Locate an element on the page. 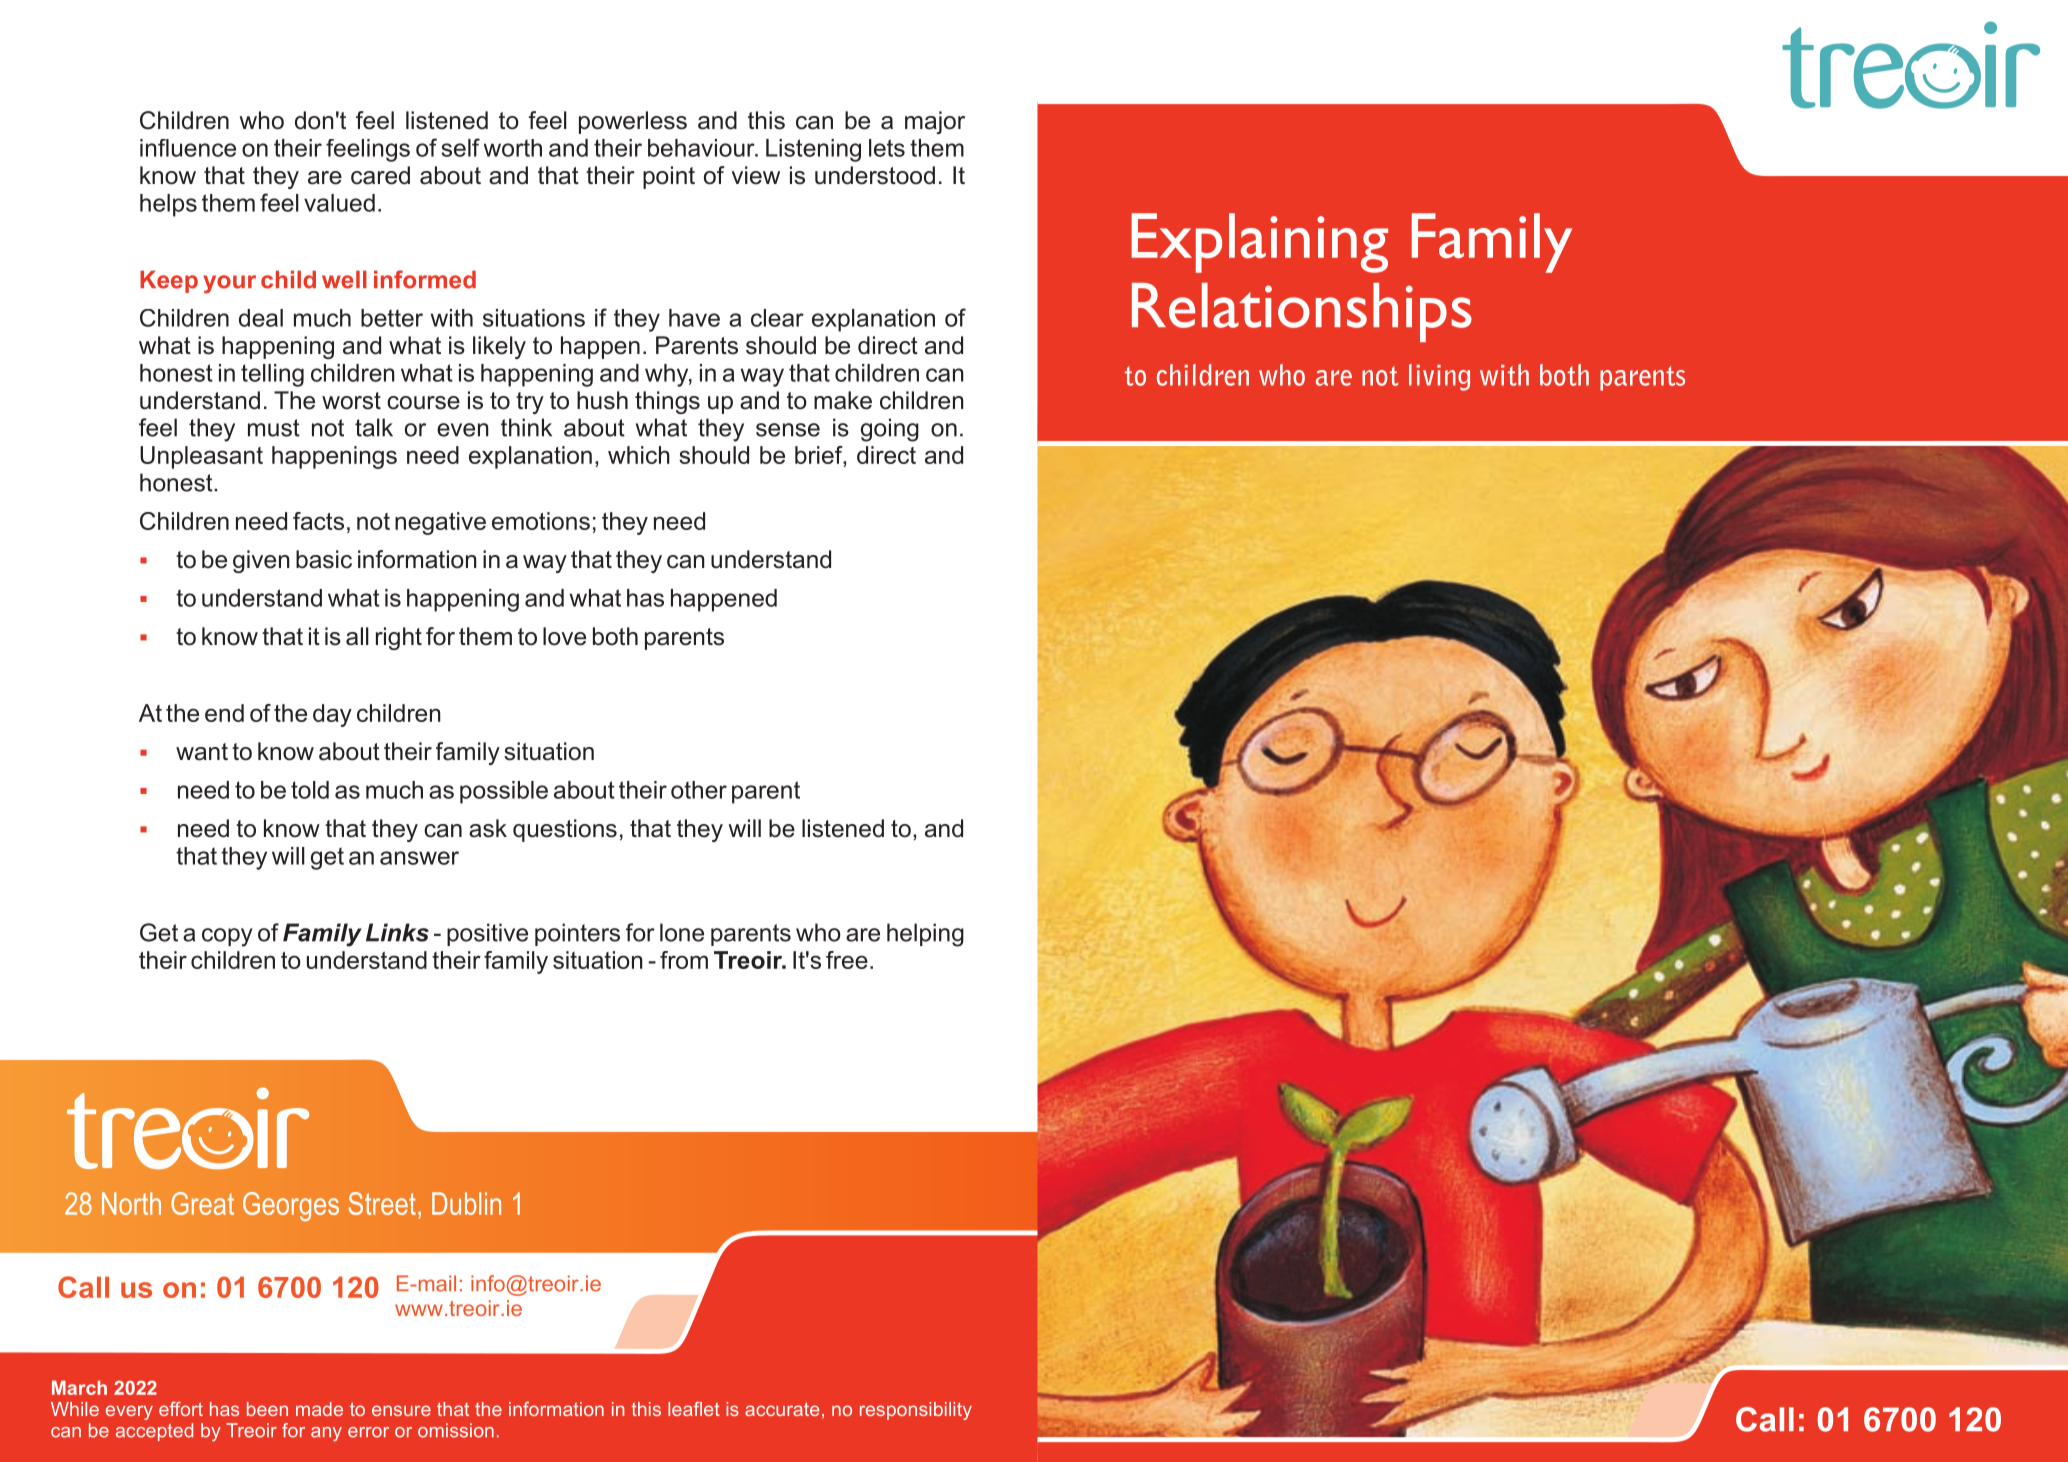 This document has width=2068, height=1462. living is located at coordinates (1439, 377).
